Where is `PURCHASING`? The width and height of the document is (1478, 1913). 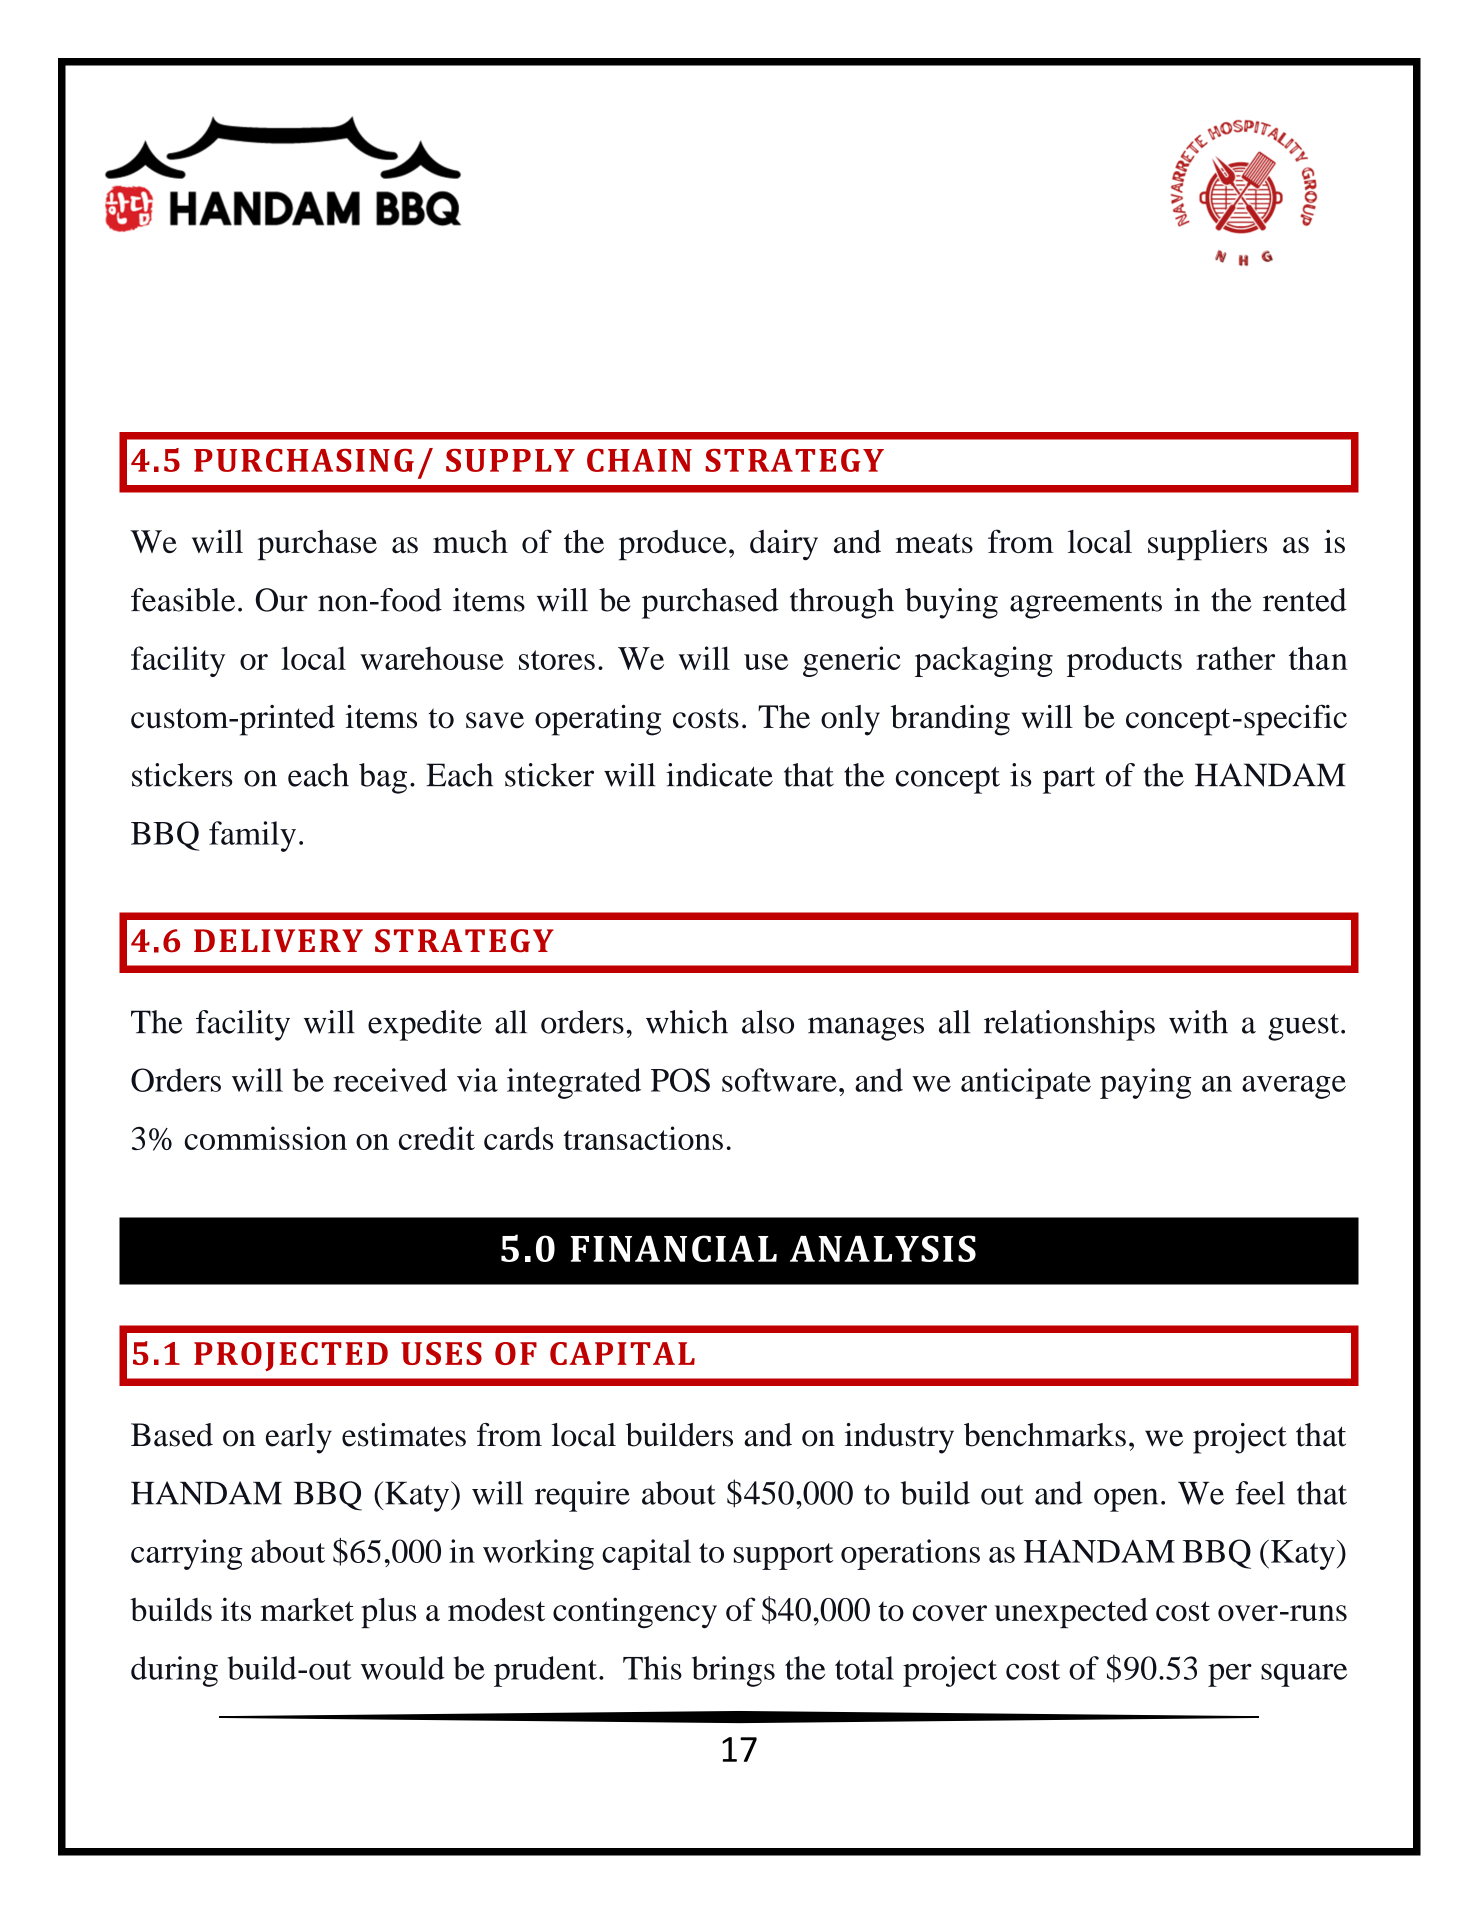
PURCHASING is located at coordinates (304, 460).
